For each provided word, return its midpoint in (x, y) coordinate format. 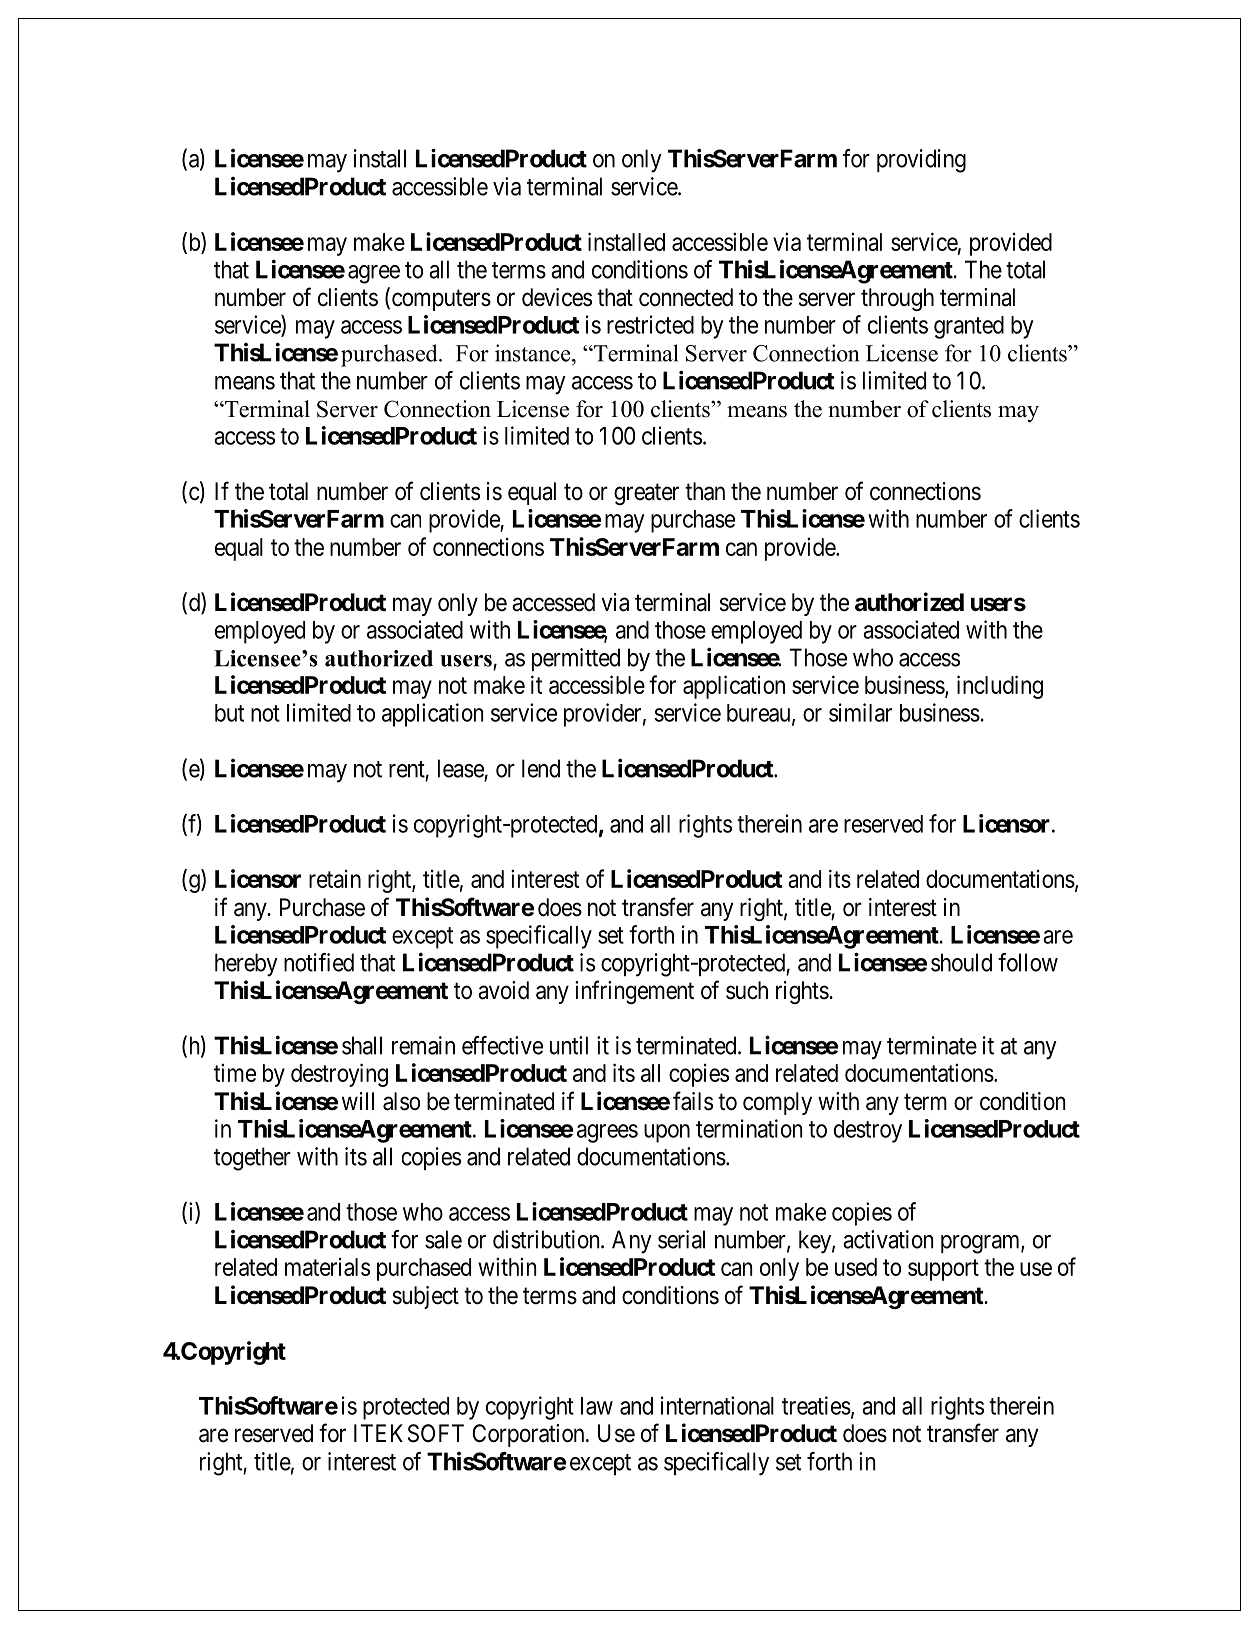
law (597, 1406)
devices (557, 297)
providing (921, 161)
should (961, 962)
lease (461, 768)
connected (686, 297)
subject (426, 1297)
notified (319, 962)
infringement (634, 992)
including (1000, 687)
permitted (576, 659)
